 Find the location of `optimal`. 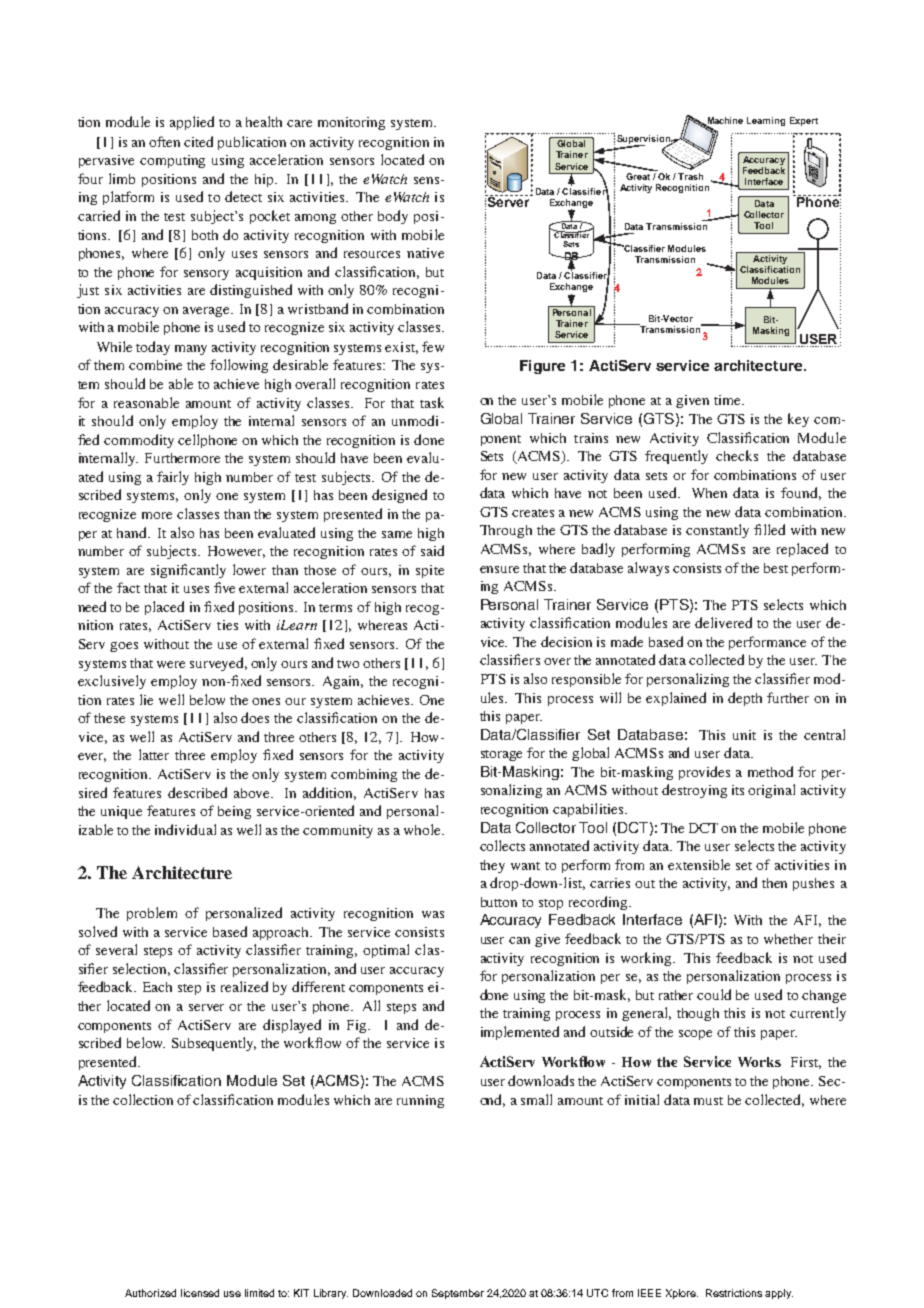

optimal is located at coordinates (386, 951).
